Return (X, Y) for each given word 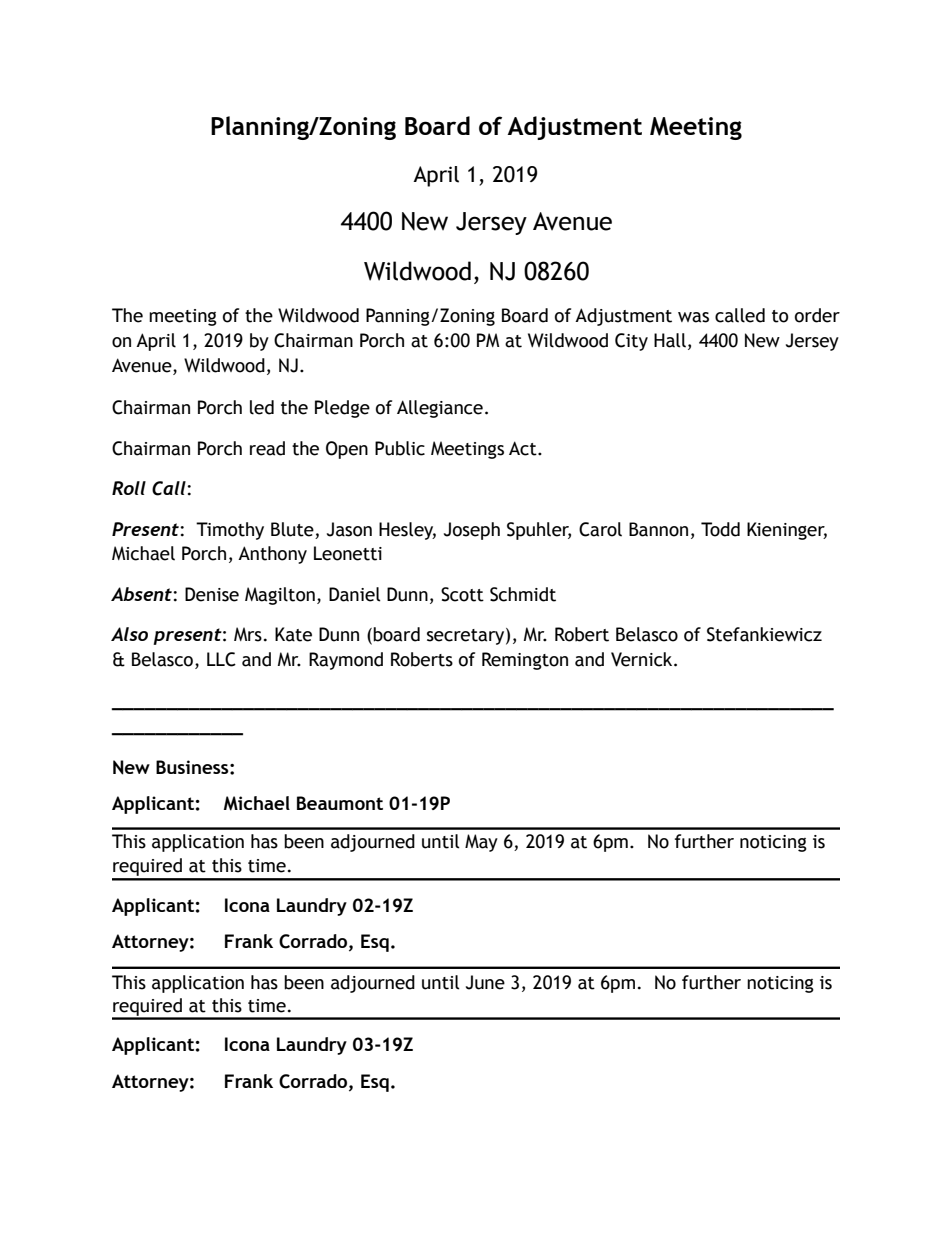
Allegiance (440, 409)
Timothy (230, 531)
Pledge (342, 409)
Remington (525, 661)
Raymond (346, 661)
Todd (720, 529)
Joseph (472, 531)
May (481, 843)
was (693, 317)
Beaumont (340, 803)
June (485, 982)
